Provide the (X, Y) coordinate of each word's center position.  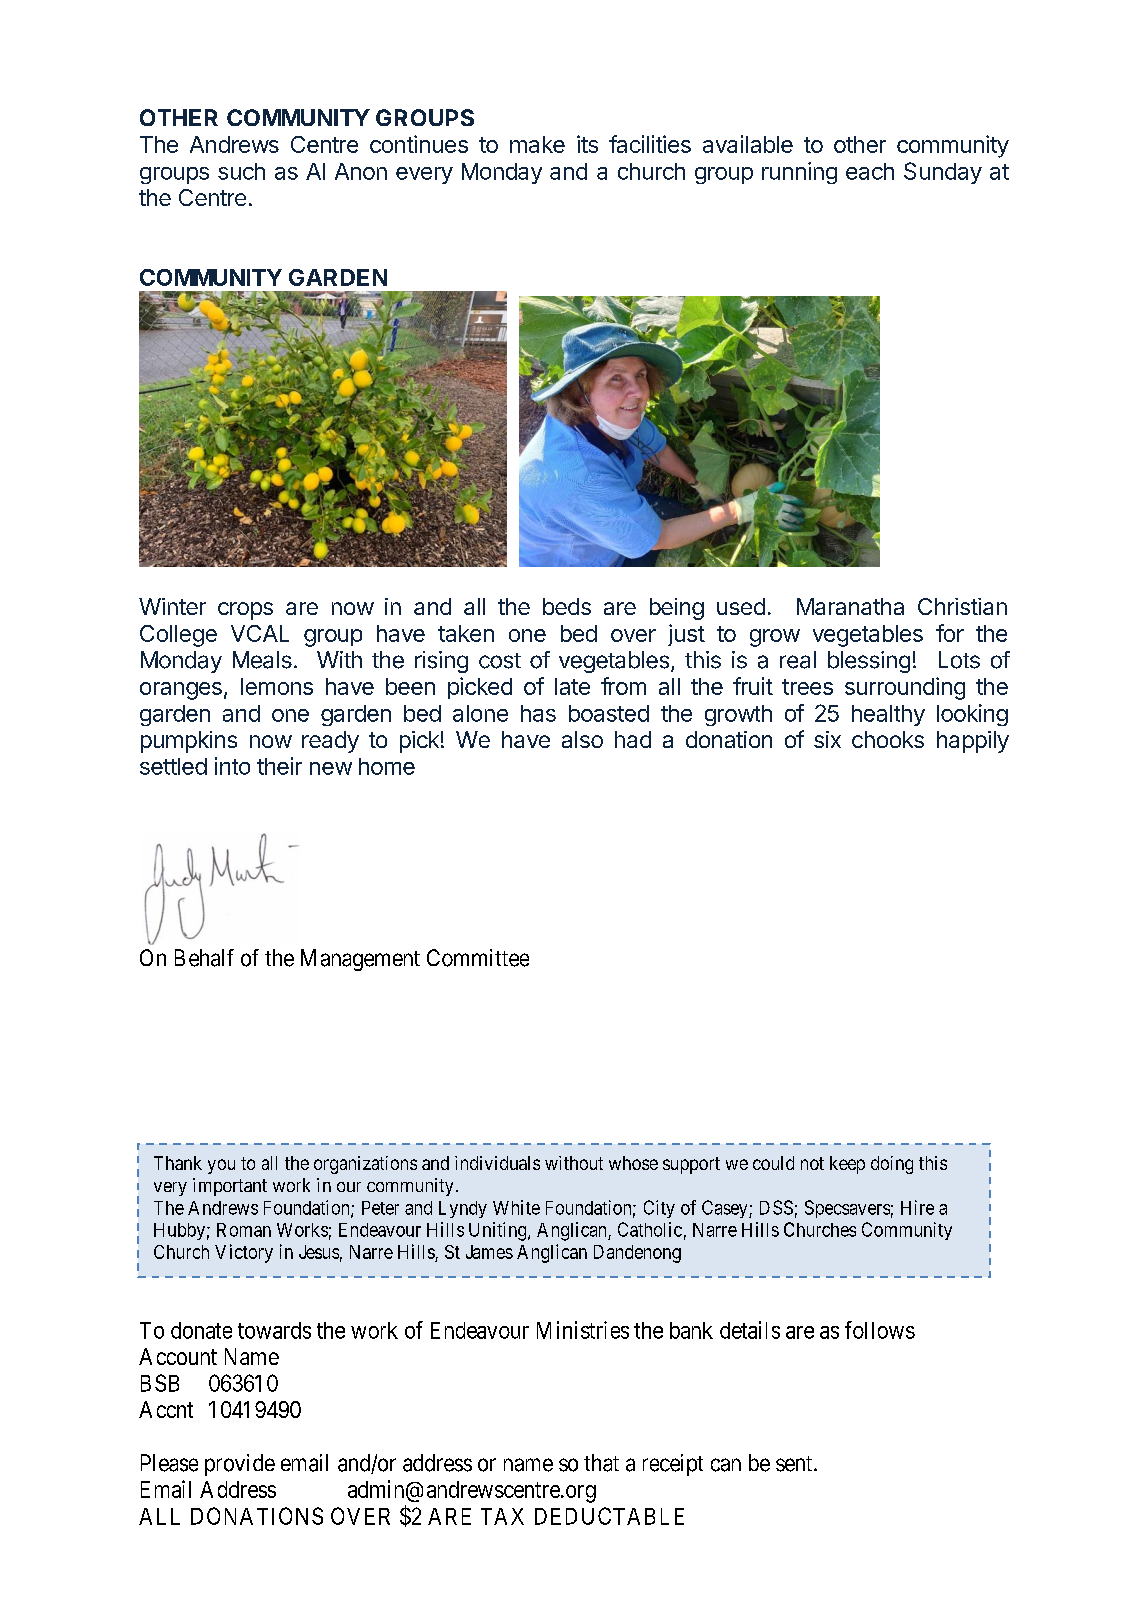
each (870, 171)
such (241, 171)
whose (633, 1163)
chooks (888, 739)
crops (245, 611)
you (221, 1166)
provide (240, 1465)
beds (567, 606)
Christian (962, 606)
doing (892, 1165)
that (601, 1463)
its (587, 144)
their (279, 766)
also (582, 739)
